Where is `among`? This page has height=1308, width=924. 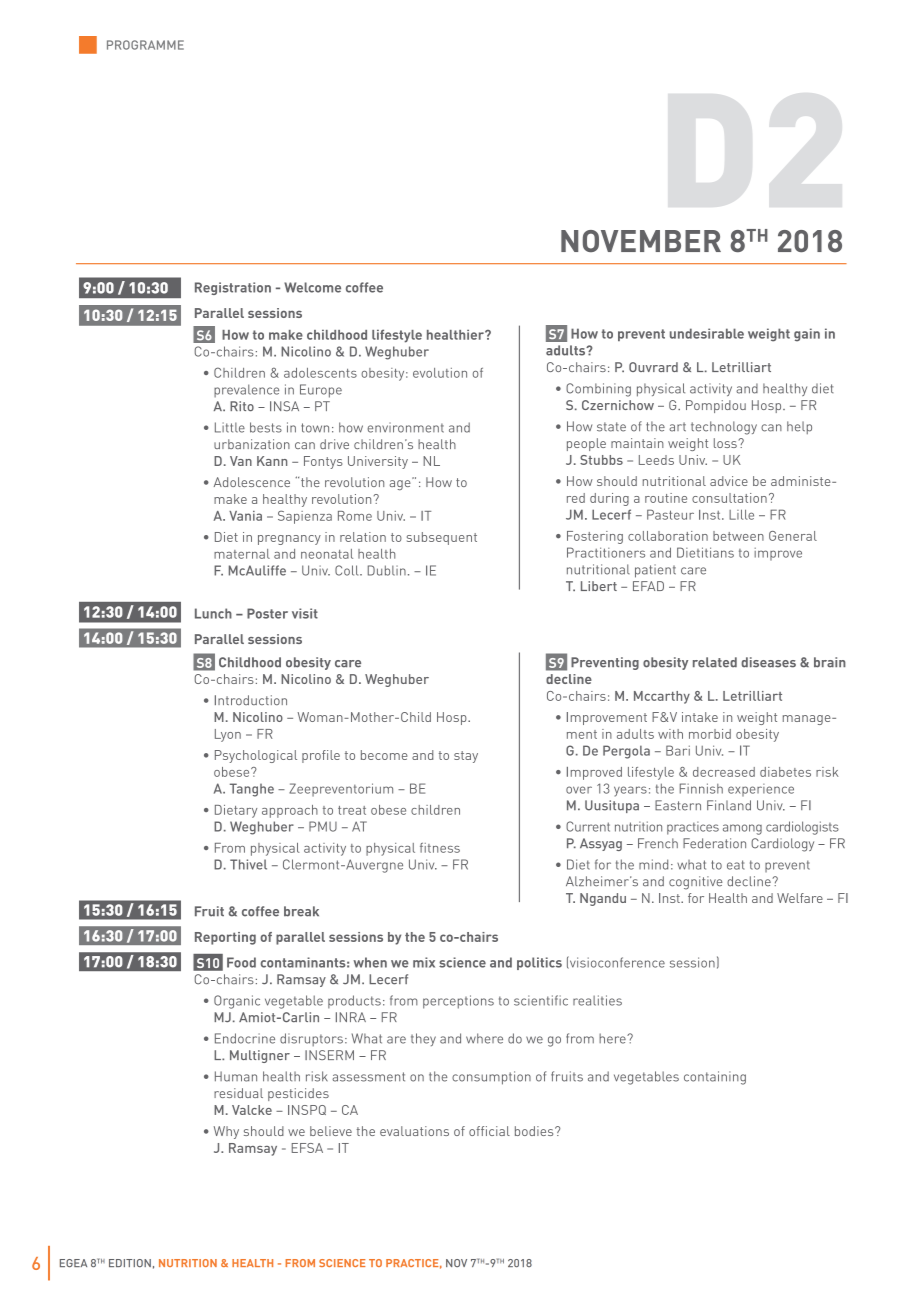 among is located at coordinates (742, 829).
